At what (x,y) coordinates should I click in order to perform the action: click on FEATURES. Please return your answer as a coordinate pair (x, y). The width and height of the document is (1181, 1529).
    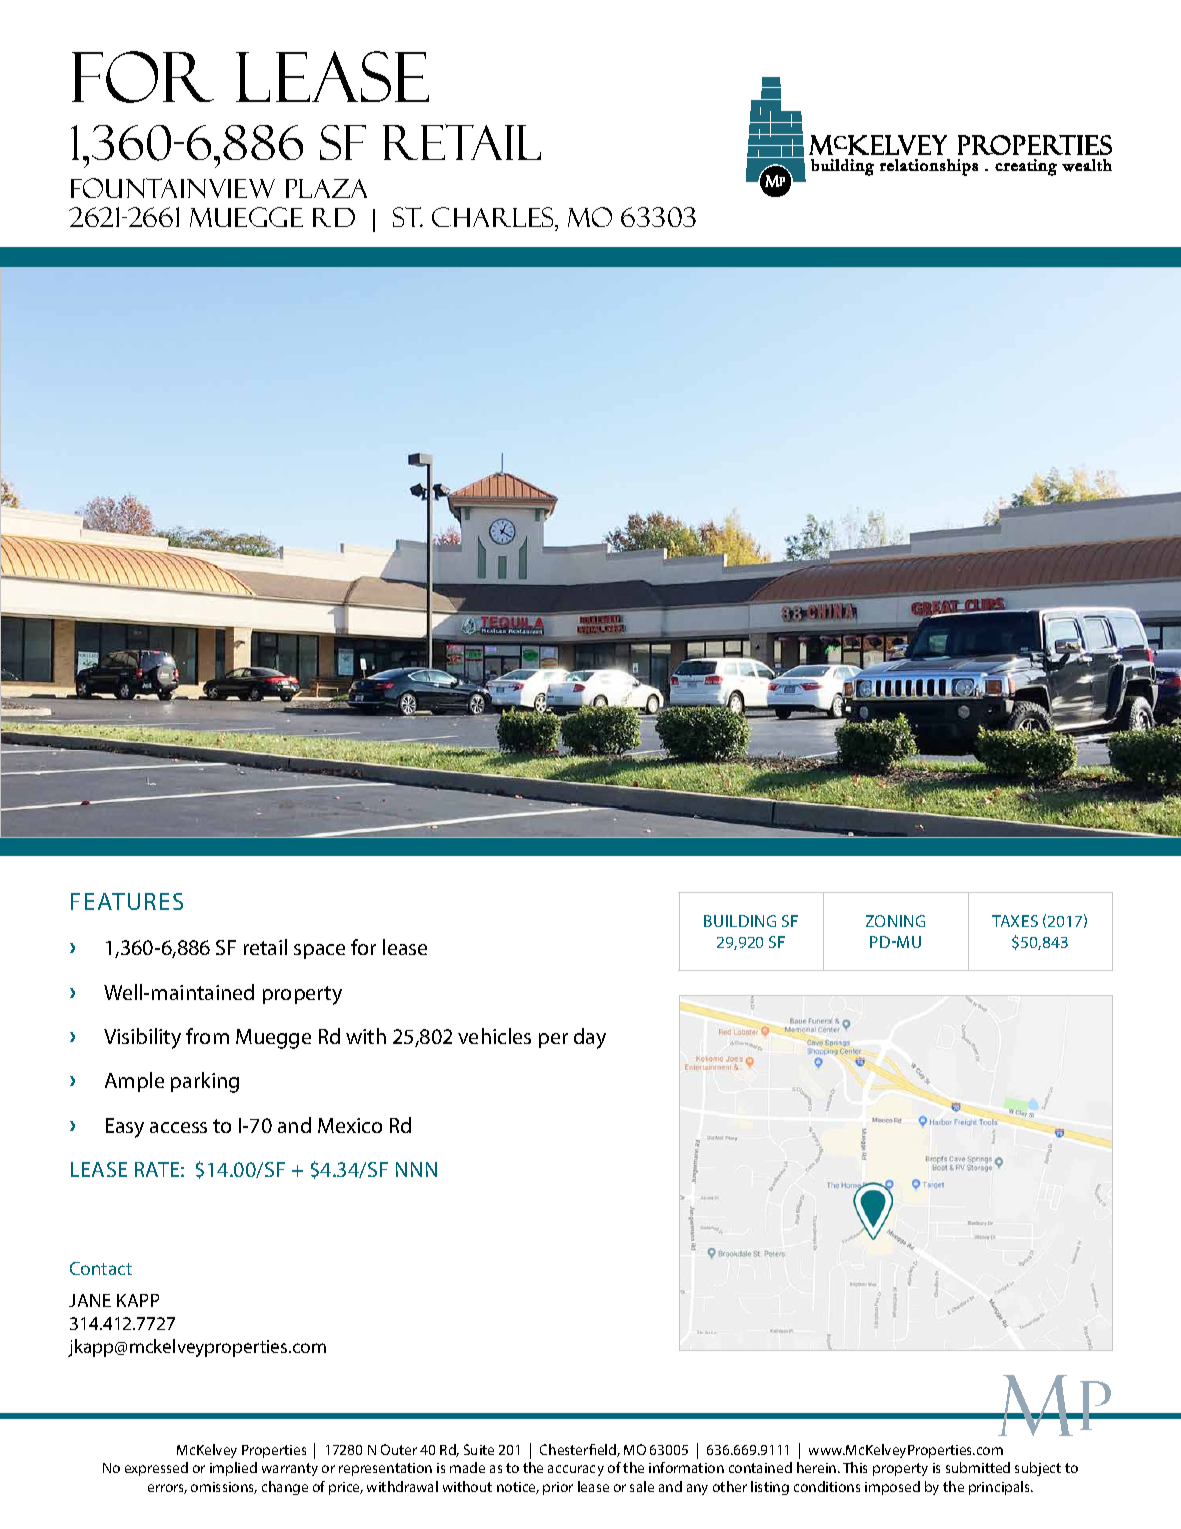
    Looking at the image, I should click on (127, 901).
